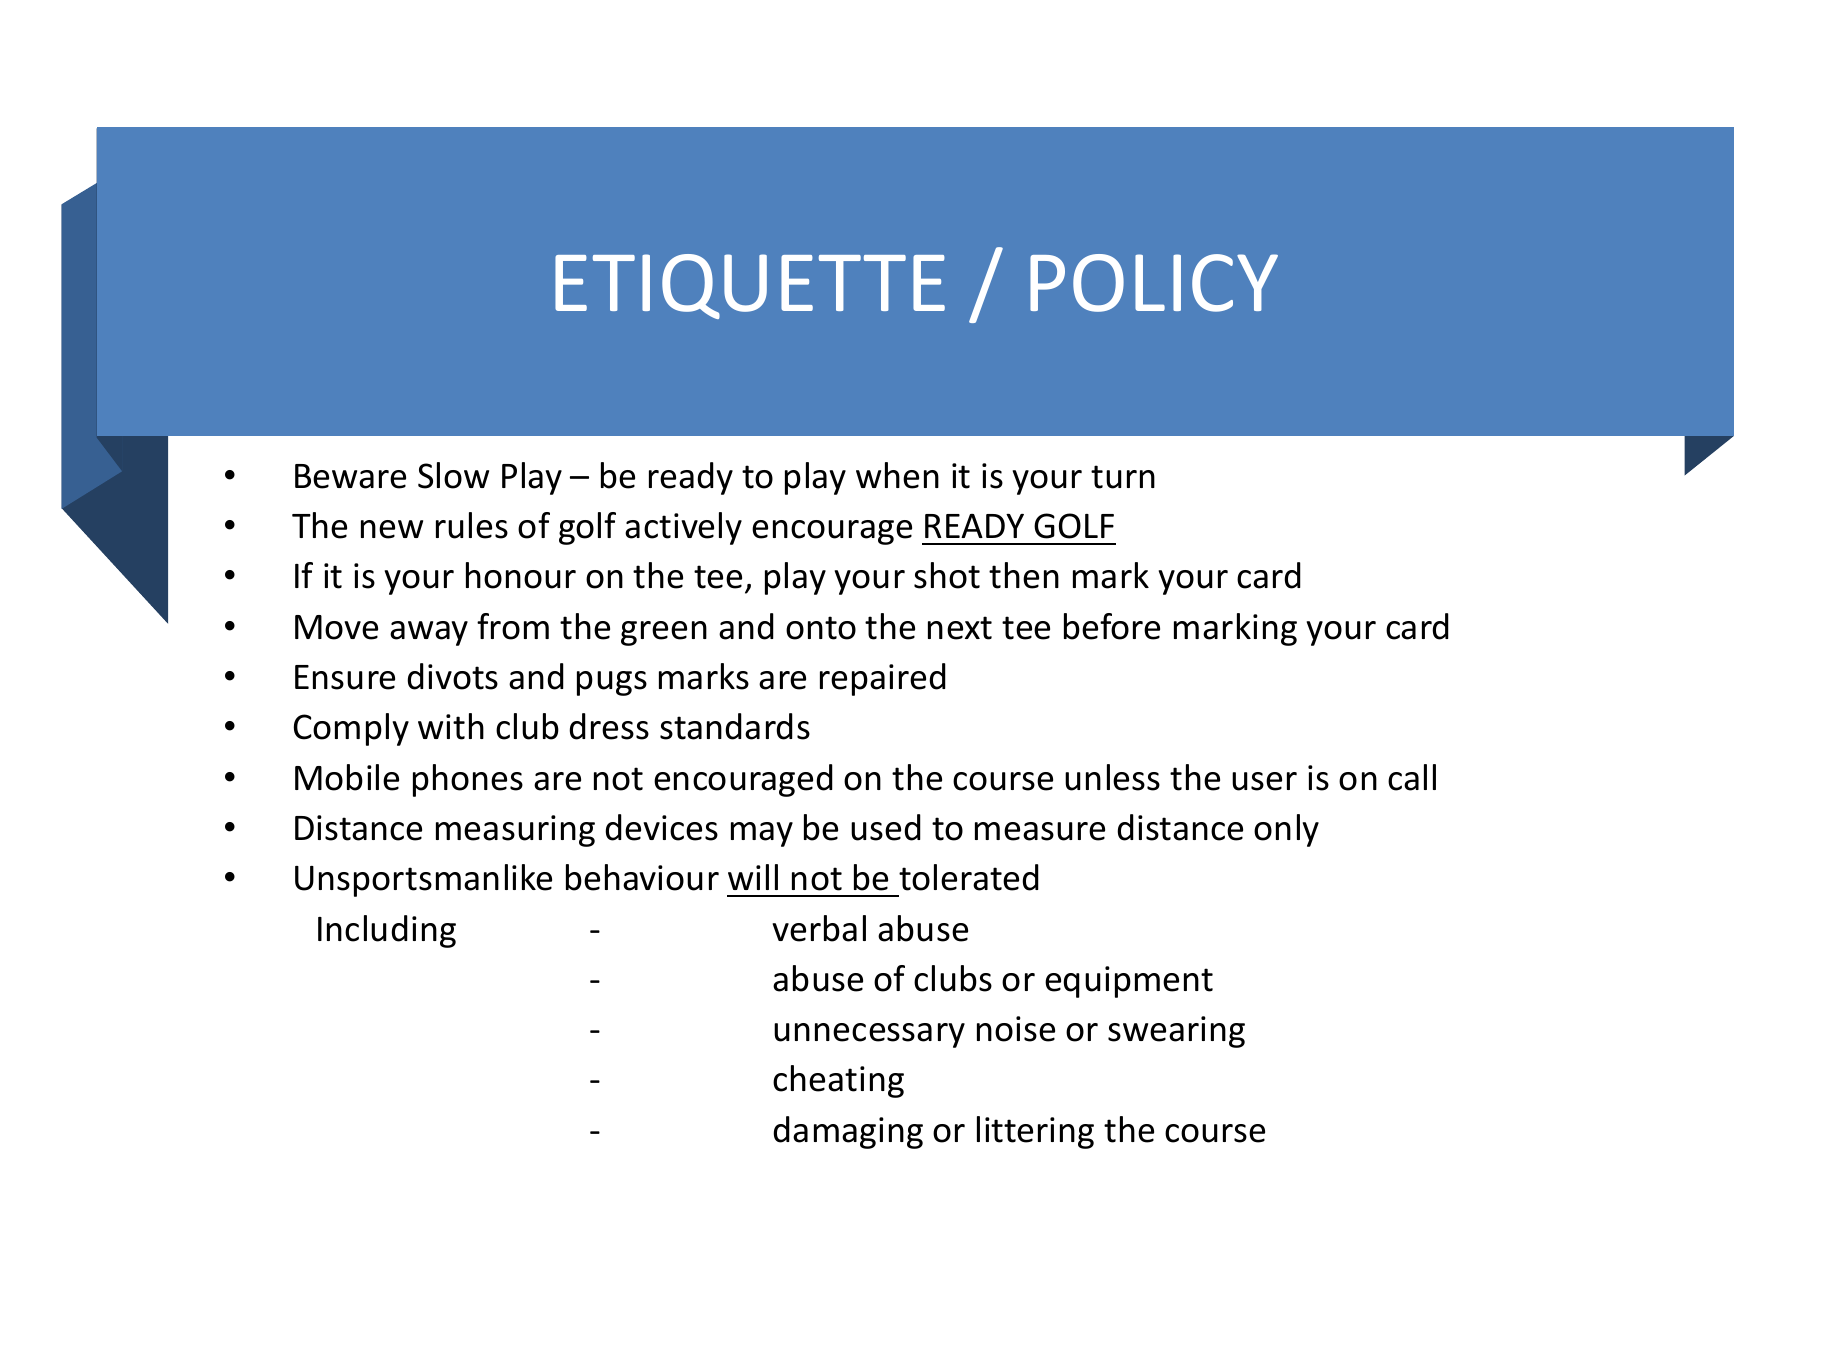  I want to click on repaired, so click(883, 679).
